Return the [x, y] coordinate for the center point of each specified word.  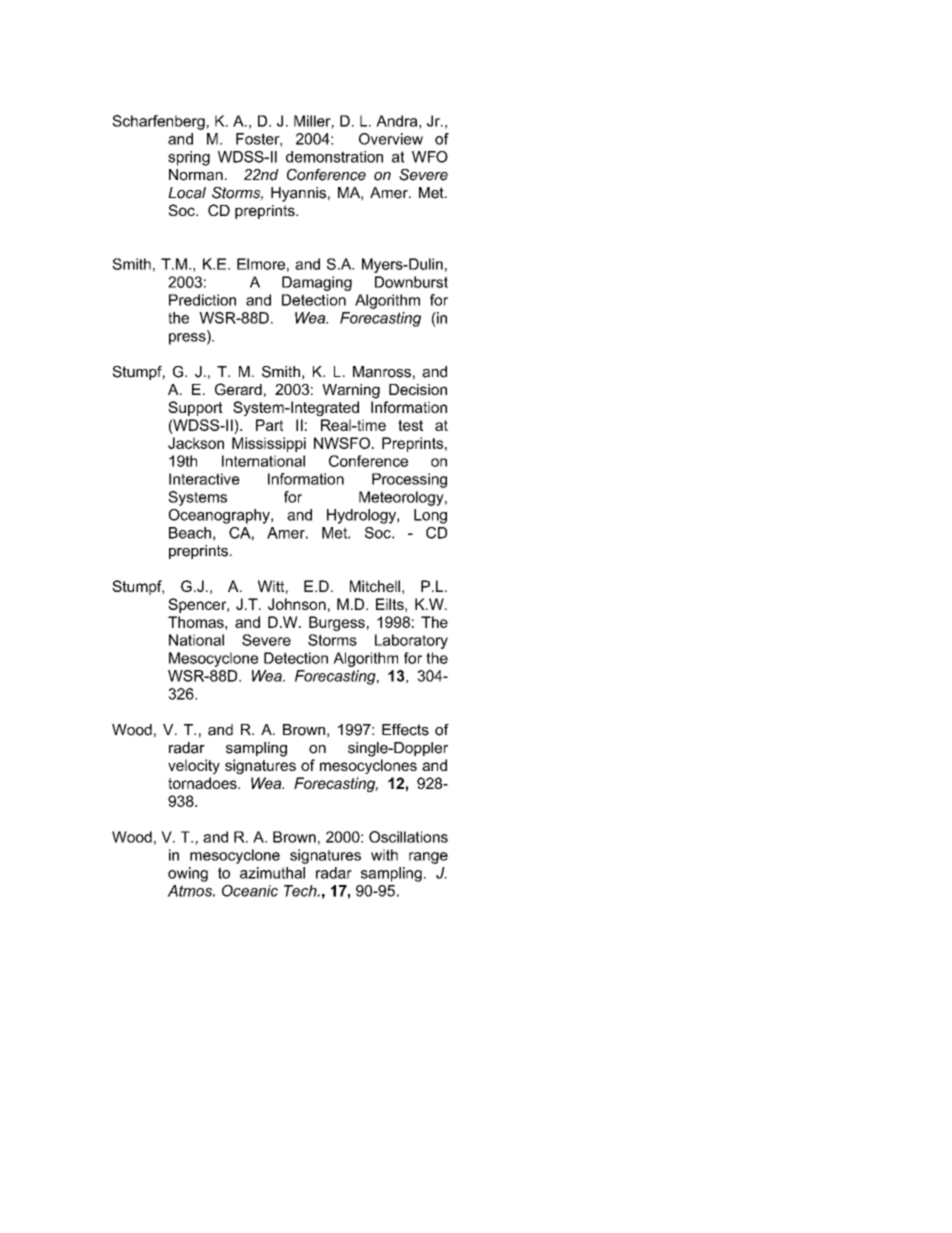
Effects [405, 730]
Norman [196, 175]
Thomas [197, 622]
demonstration [334, 157]
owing [188, 874]
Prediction [202, 300]
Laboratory [411, 641]
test [410, 425]
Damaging [317, 283]
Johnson [297, 604]
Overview [391, 139]
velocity [194, 766]
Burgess [337, 623]
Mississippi [269, 444]
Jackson [196, 443]
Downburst [411, 282]
